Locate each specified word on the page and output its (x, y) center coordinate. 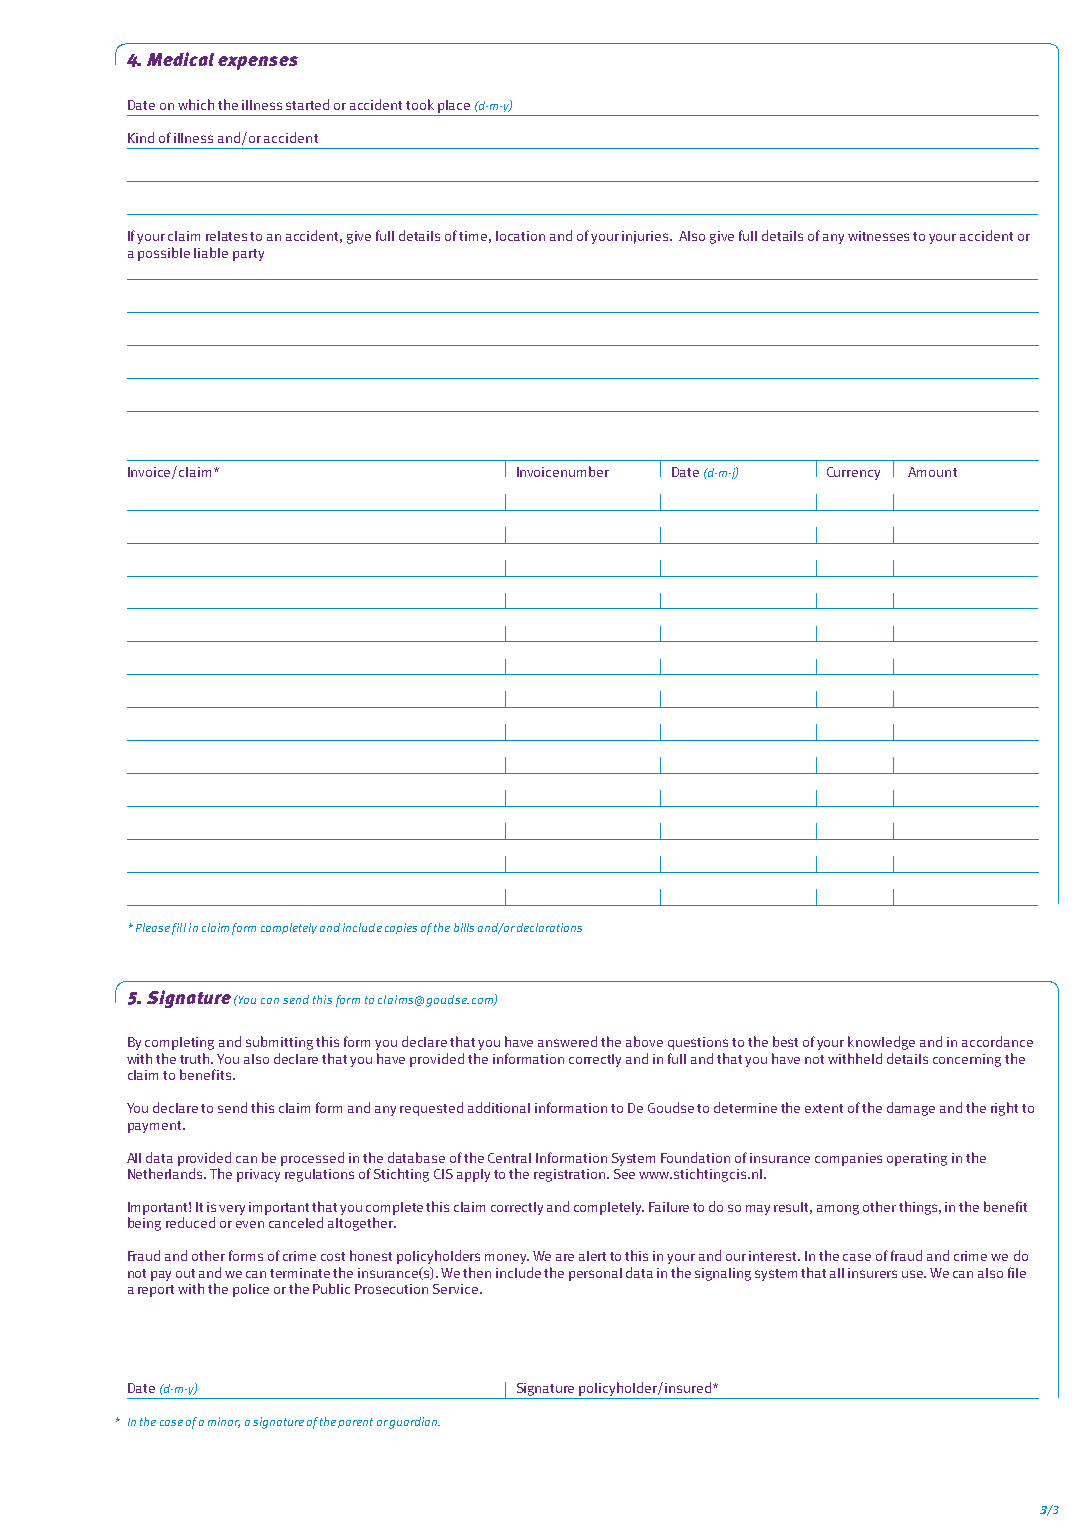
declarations (549, 927)
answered (567, 1041)
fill (179, 929)
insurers (872, 1273)
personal (595, 1274)
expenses (258, 63)
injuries (646, 237)
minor (224, 1422)
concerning (967, 1060)
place (454, 106)
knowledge (881, 1043)
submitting (279, 1043)
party (248, 255)
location (520, 236)
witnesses (878, 236)
